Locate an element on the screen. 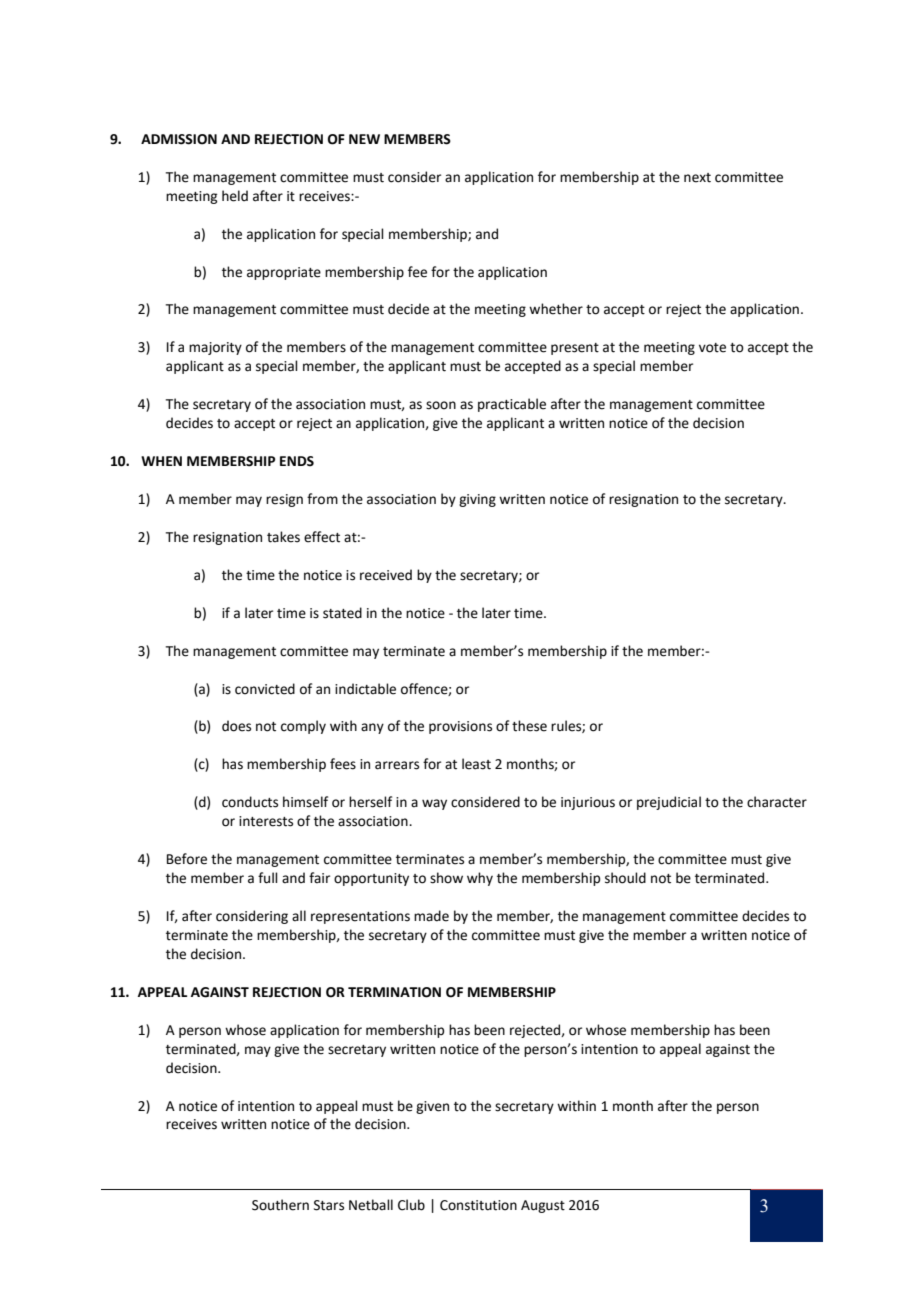 The height and width of the screenshot is (1307, 924). prejudicial is located at coordinates (669, 803).
